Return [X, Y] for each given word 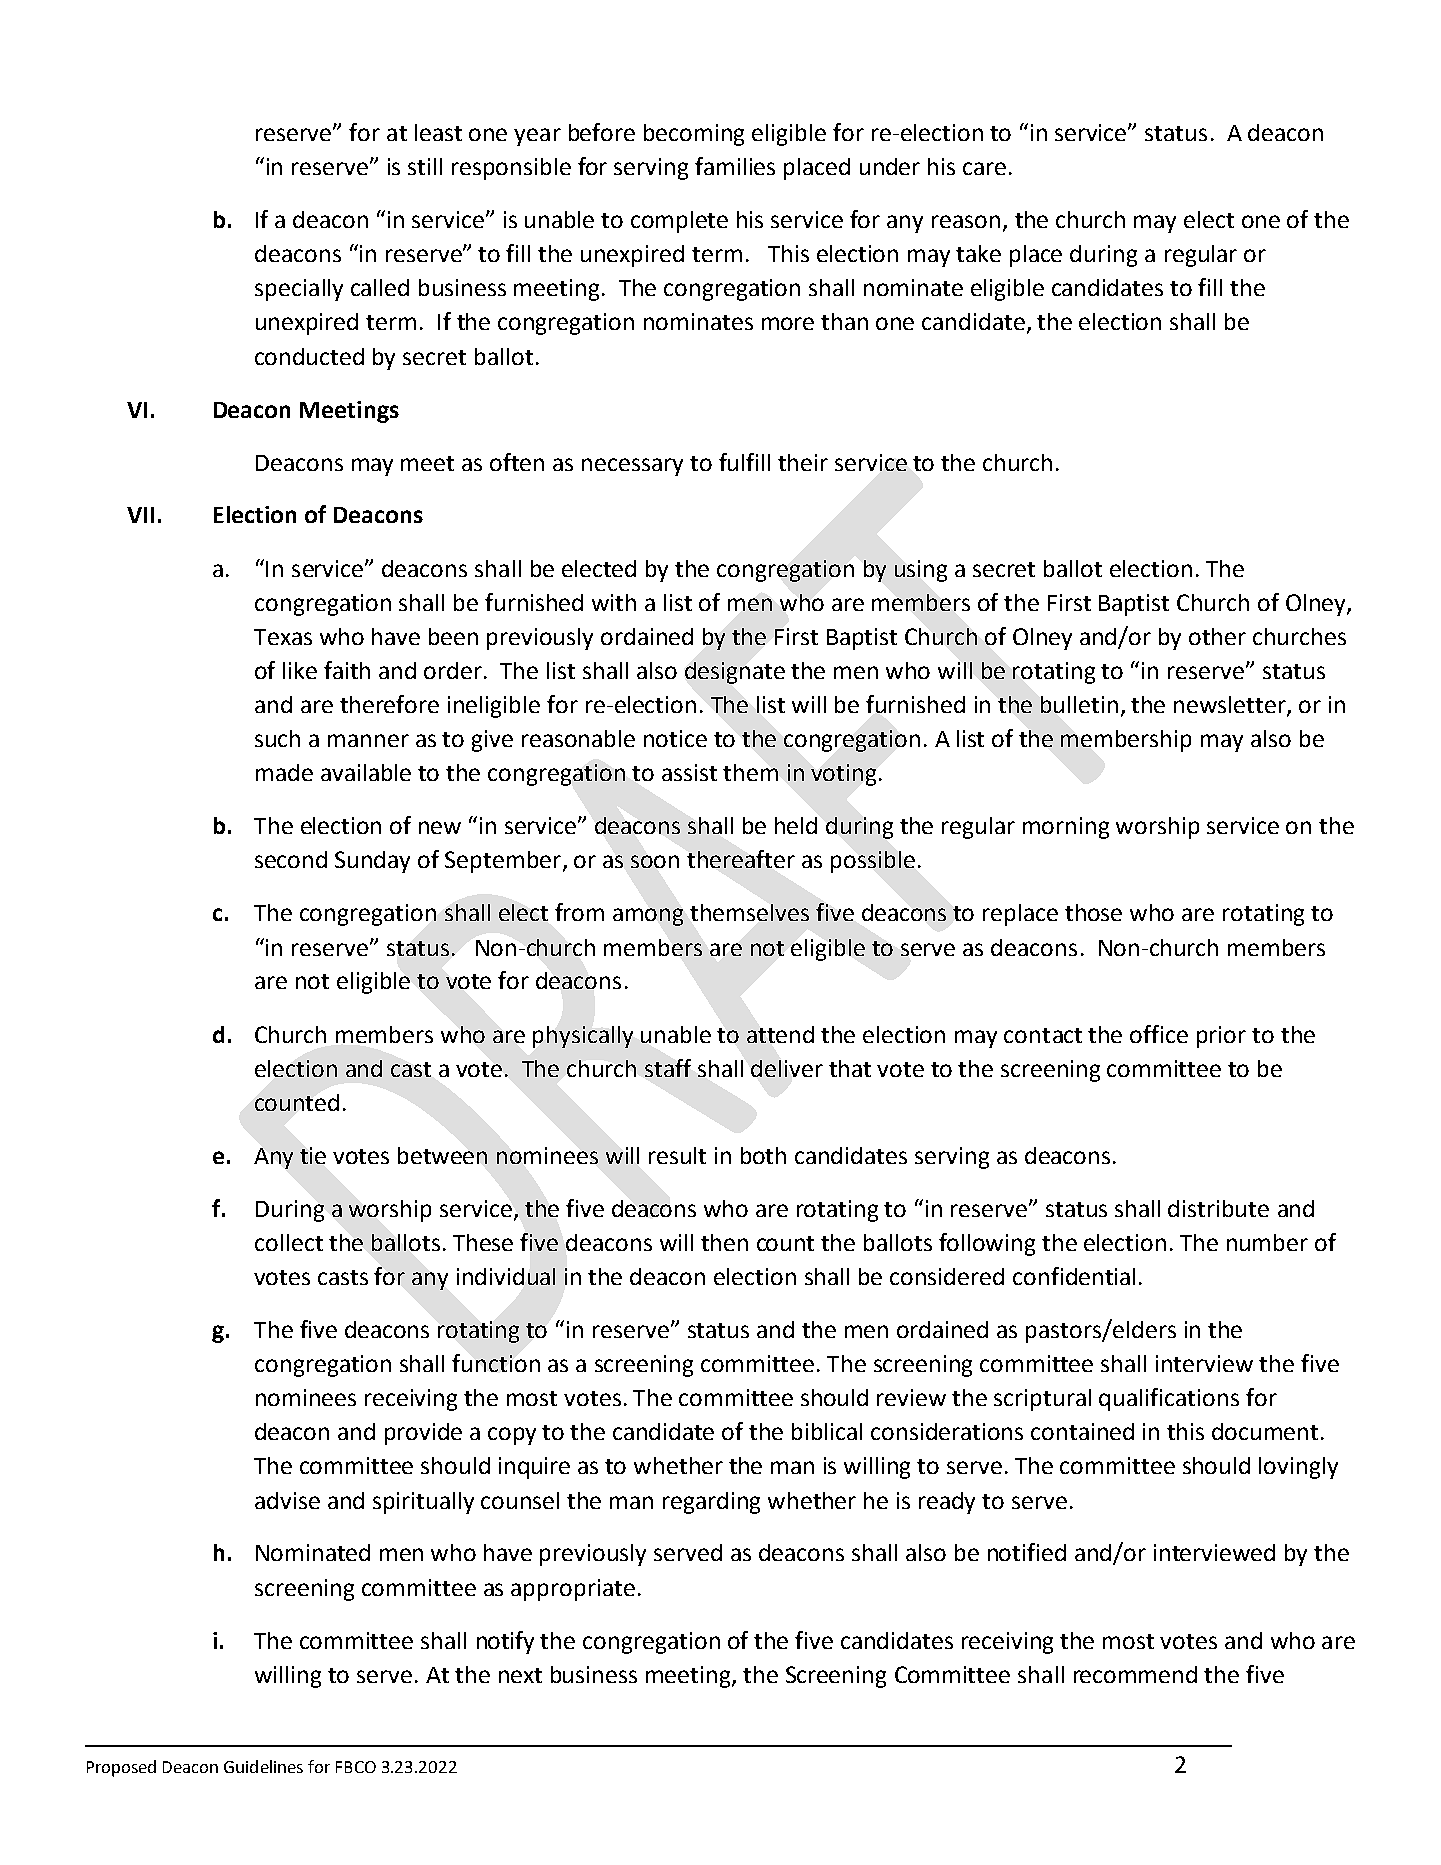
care [984, 168]
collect [289, 1242]
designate [735, 673]
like [300, 670]
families [735, 166]
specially [299, 290]
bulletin [1079, 704]
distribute [1218, 1208]
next [520, 1675]
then [724, 1242]
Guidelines [263, 1766]
